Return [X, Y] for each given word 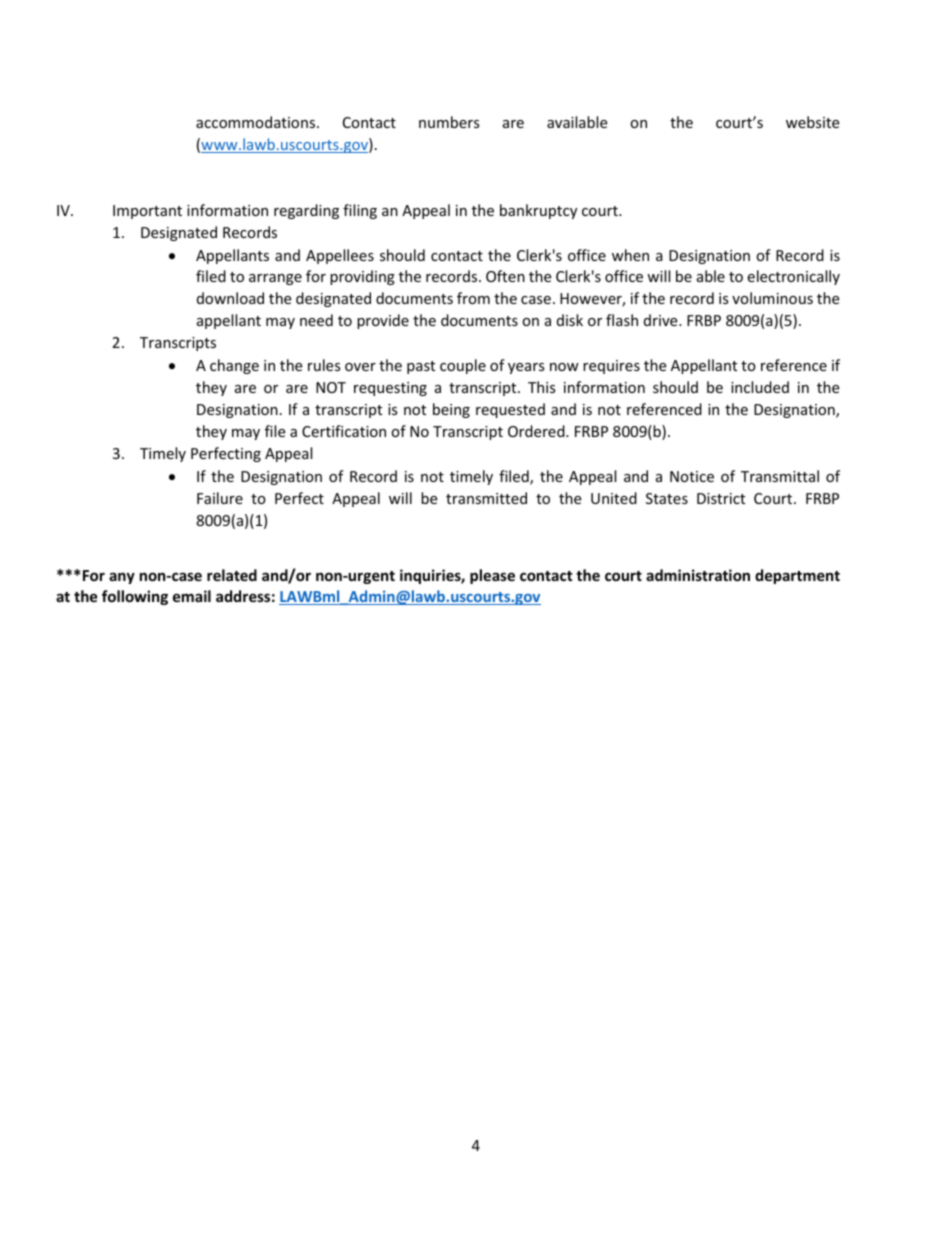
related [232, 575]
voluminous [772, 298]
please [492, 576]
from [473, 298]
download [230, 298]
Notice [692, 476]
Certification [344, 431]
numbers [449, 122]
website [812, 122]
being [451, 410]
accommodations [257, 122]
